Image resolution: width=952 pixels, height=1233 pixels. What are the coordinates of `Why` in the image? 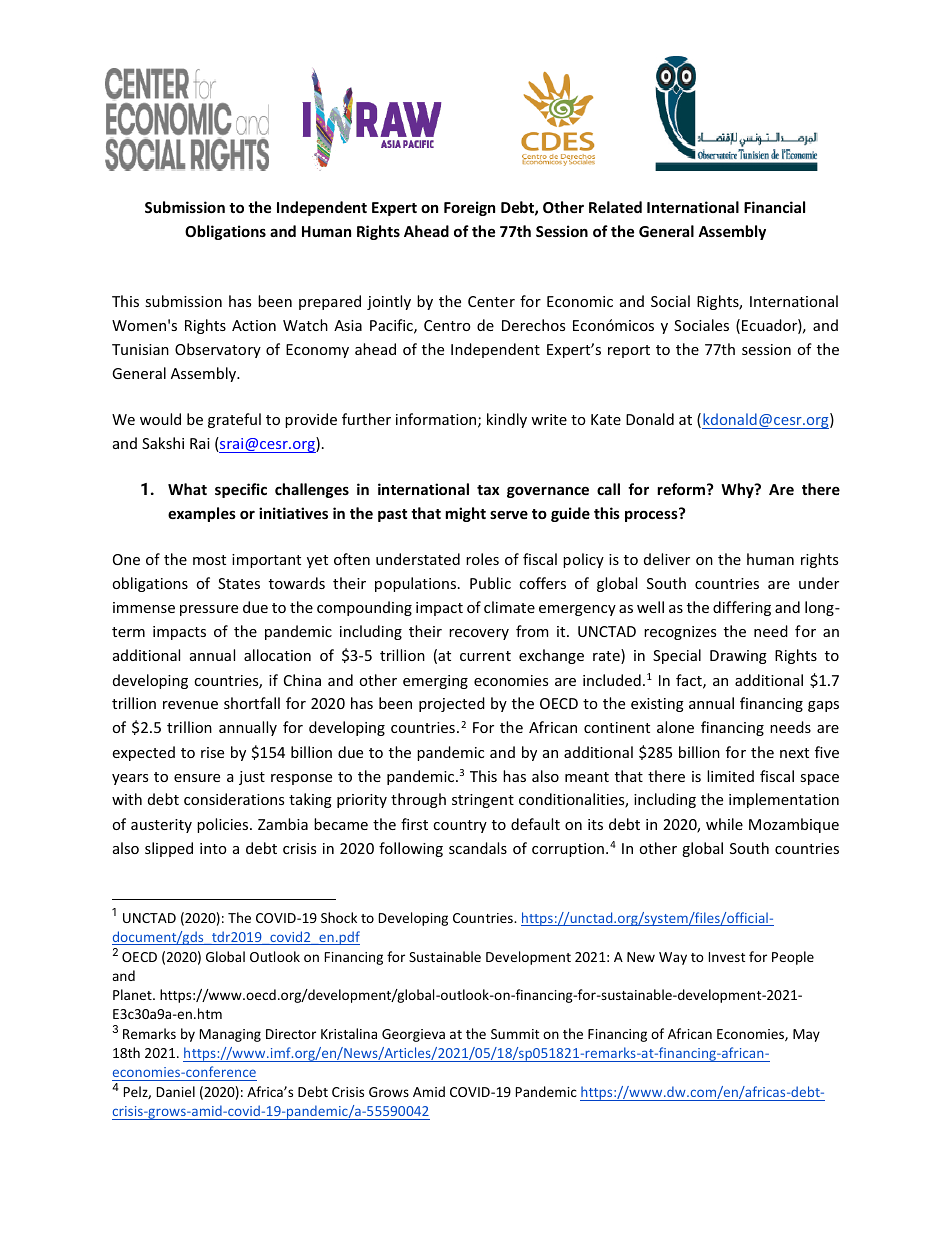 It's located at (738, 490).
